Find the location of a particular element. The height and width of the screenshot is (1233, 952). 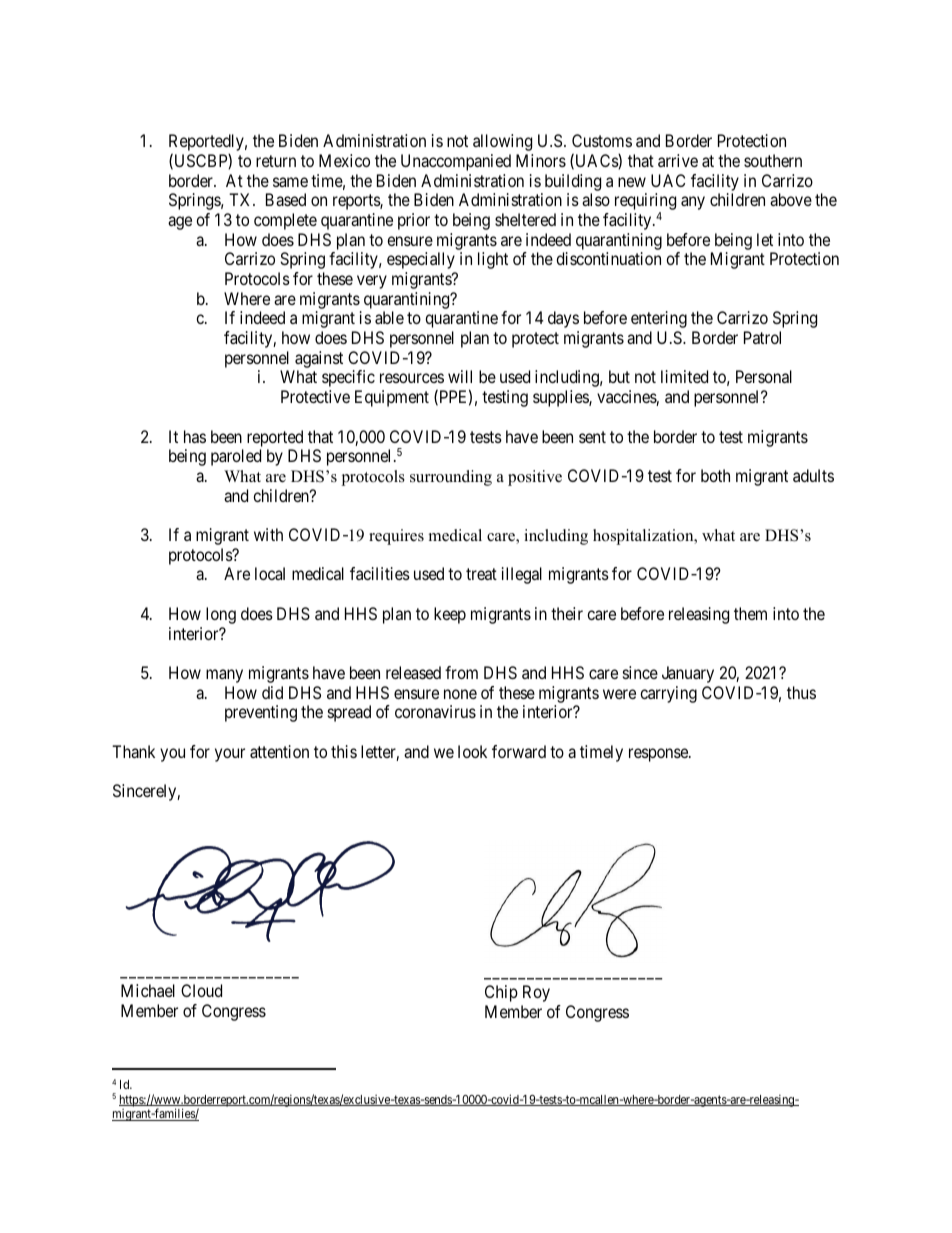

return is located at coordinates (276, 161).
